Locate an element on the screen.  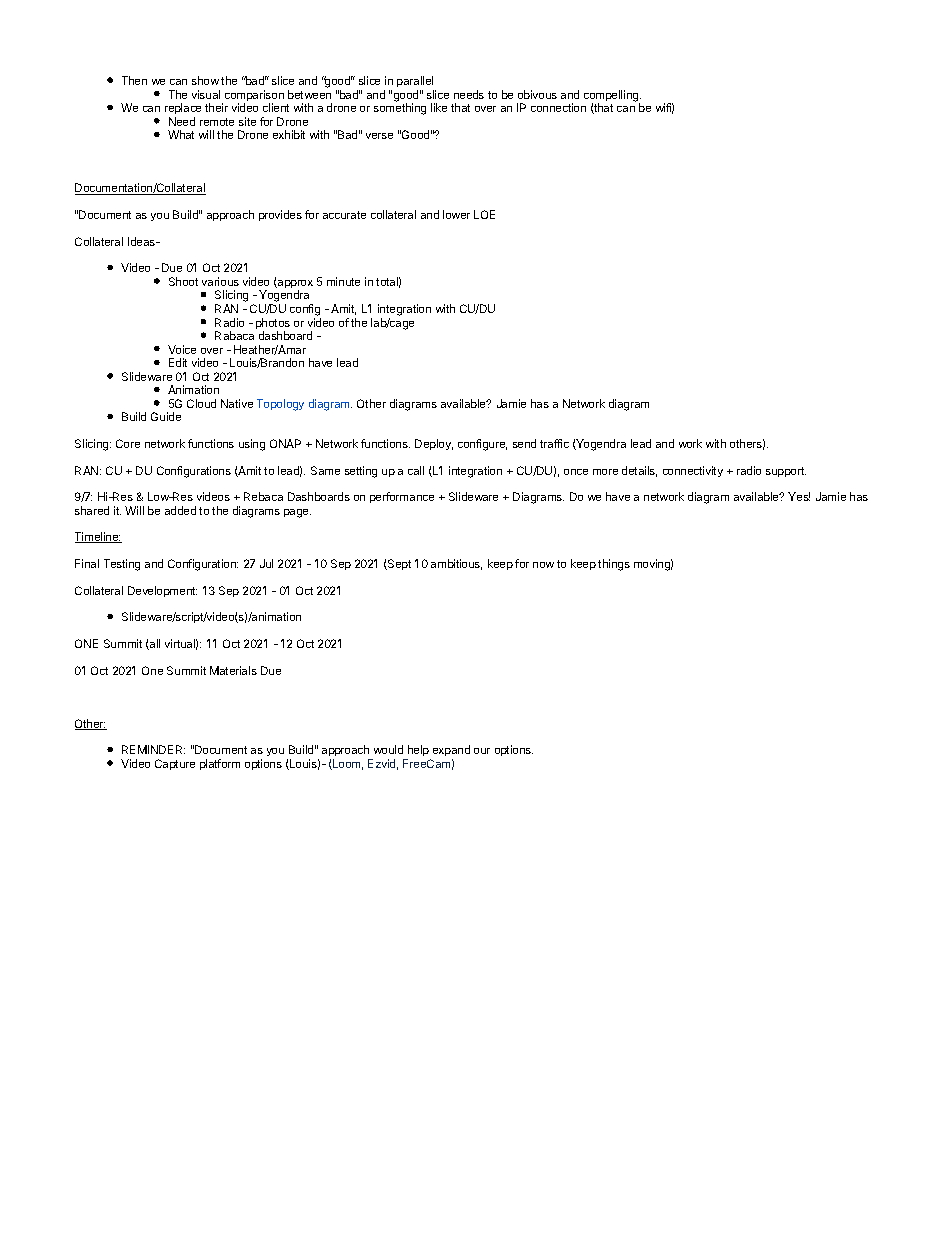
Development is located at coordinates (162, 591).
